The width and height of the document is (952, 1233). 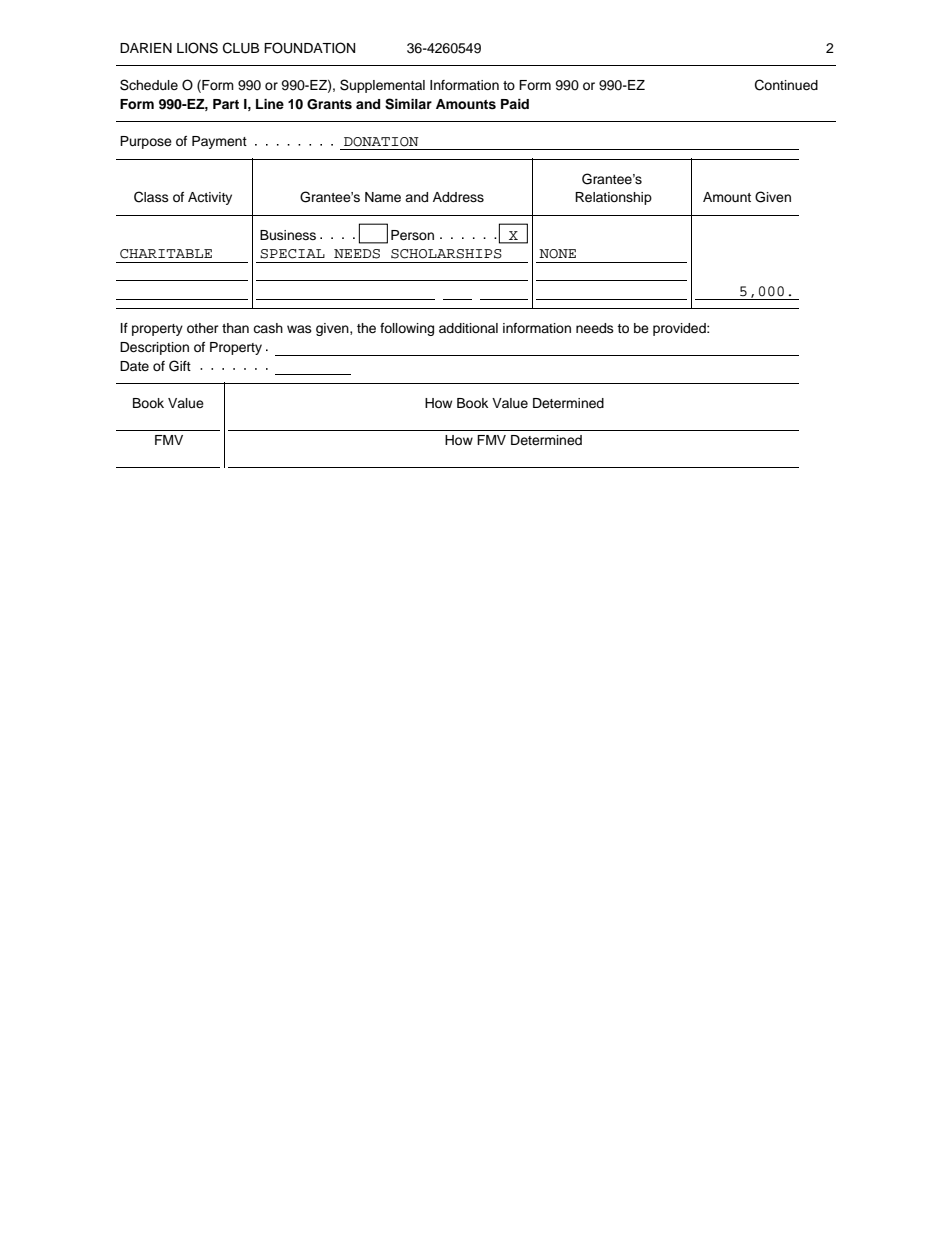 What do you see at coordinates (468, 328) in the document?
I see `additional` at bounding box center [468, 328].
